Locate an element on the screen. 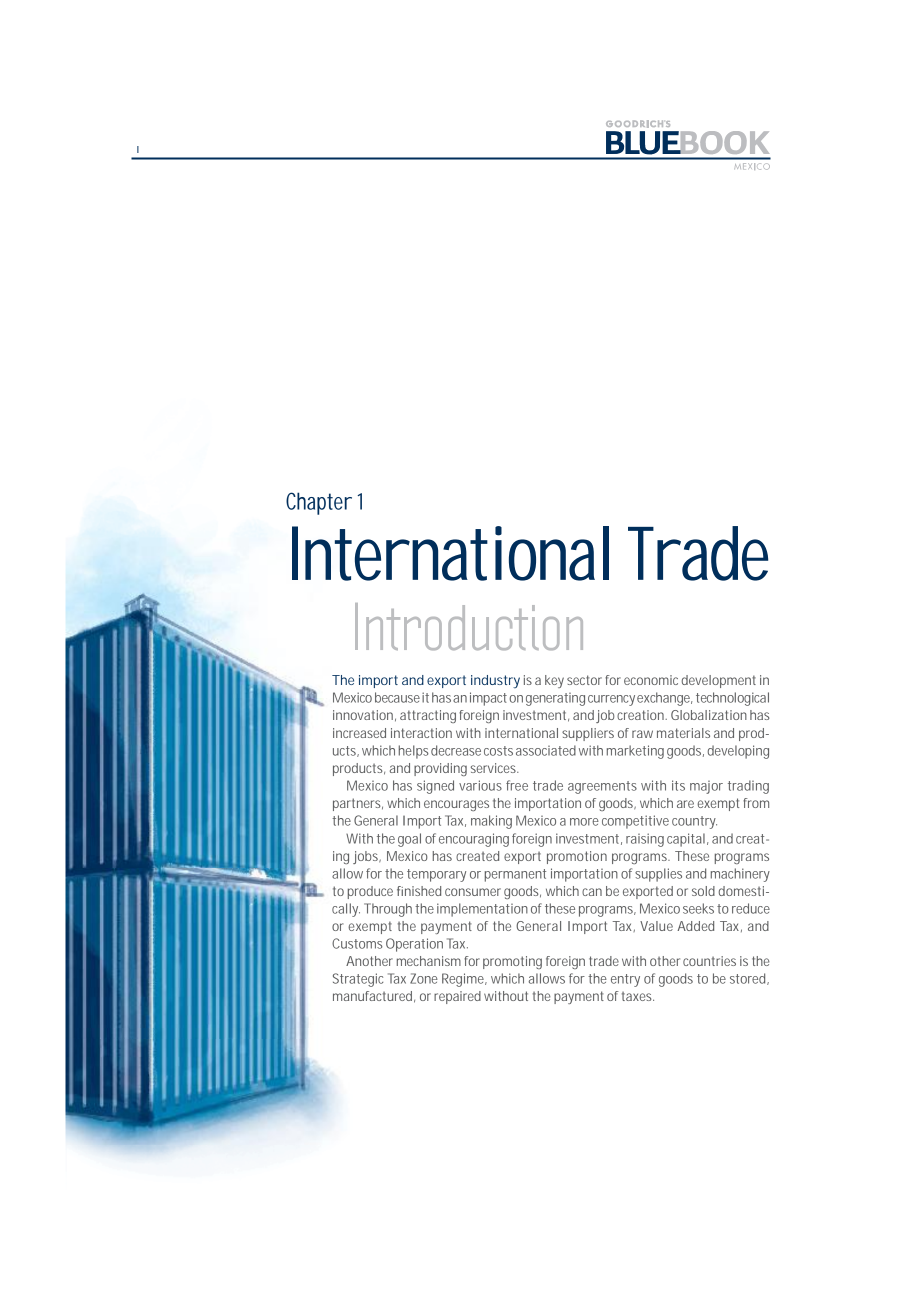 The height and width of the screenshot is (1308, 924). Chapter is located at coordinates (319, 503).
